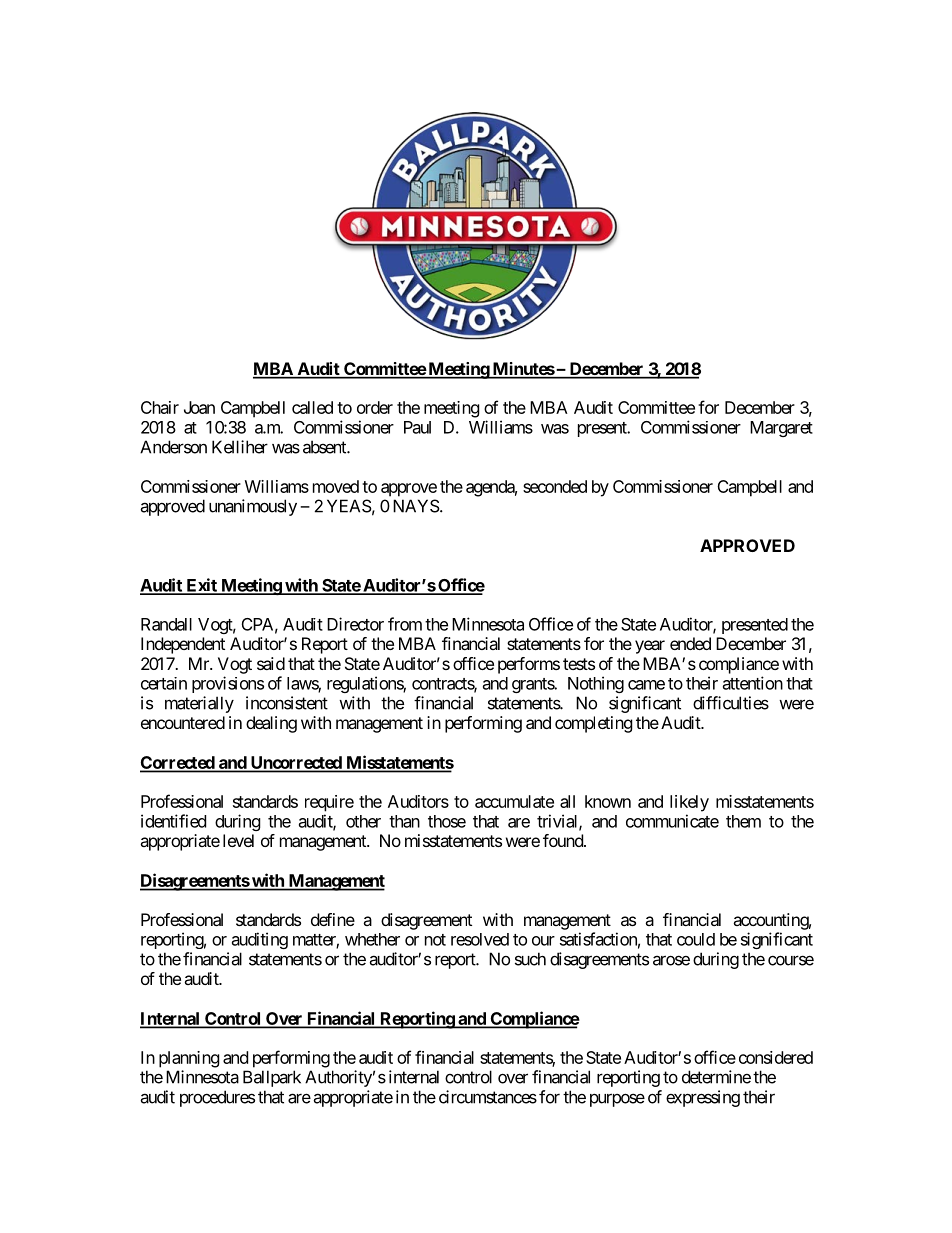 Image resolution: width=952 pixels, height=1233 pixels. I want to click on from, so click(405, 624).
